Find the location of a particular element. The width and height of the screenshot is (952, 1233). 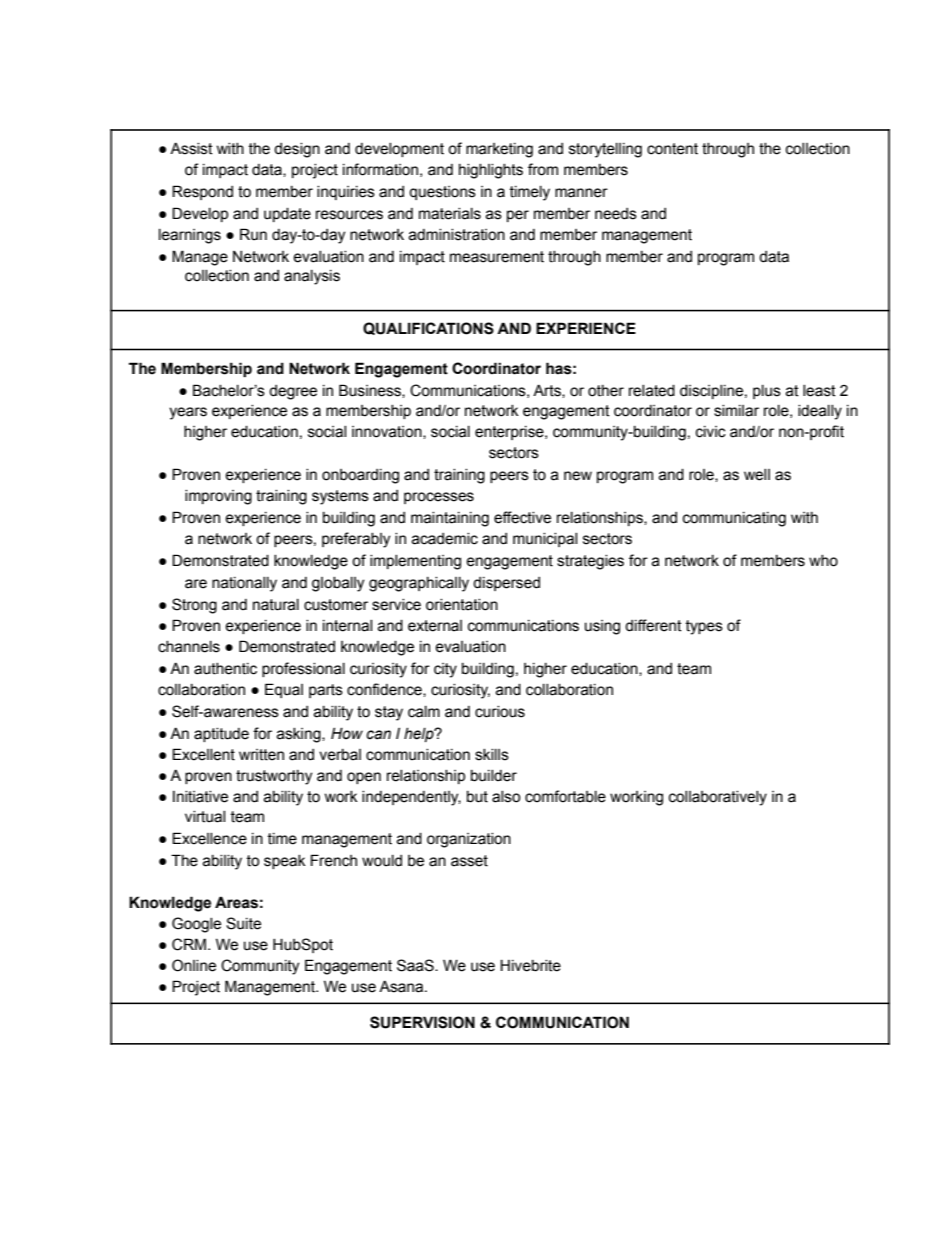

highlights is located at coordinates (491, 171).
